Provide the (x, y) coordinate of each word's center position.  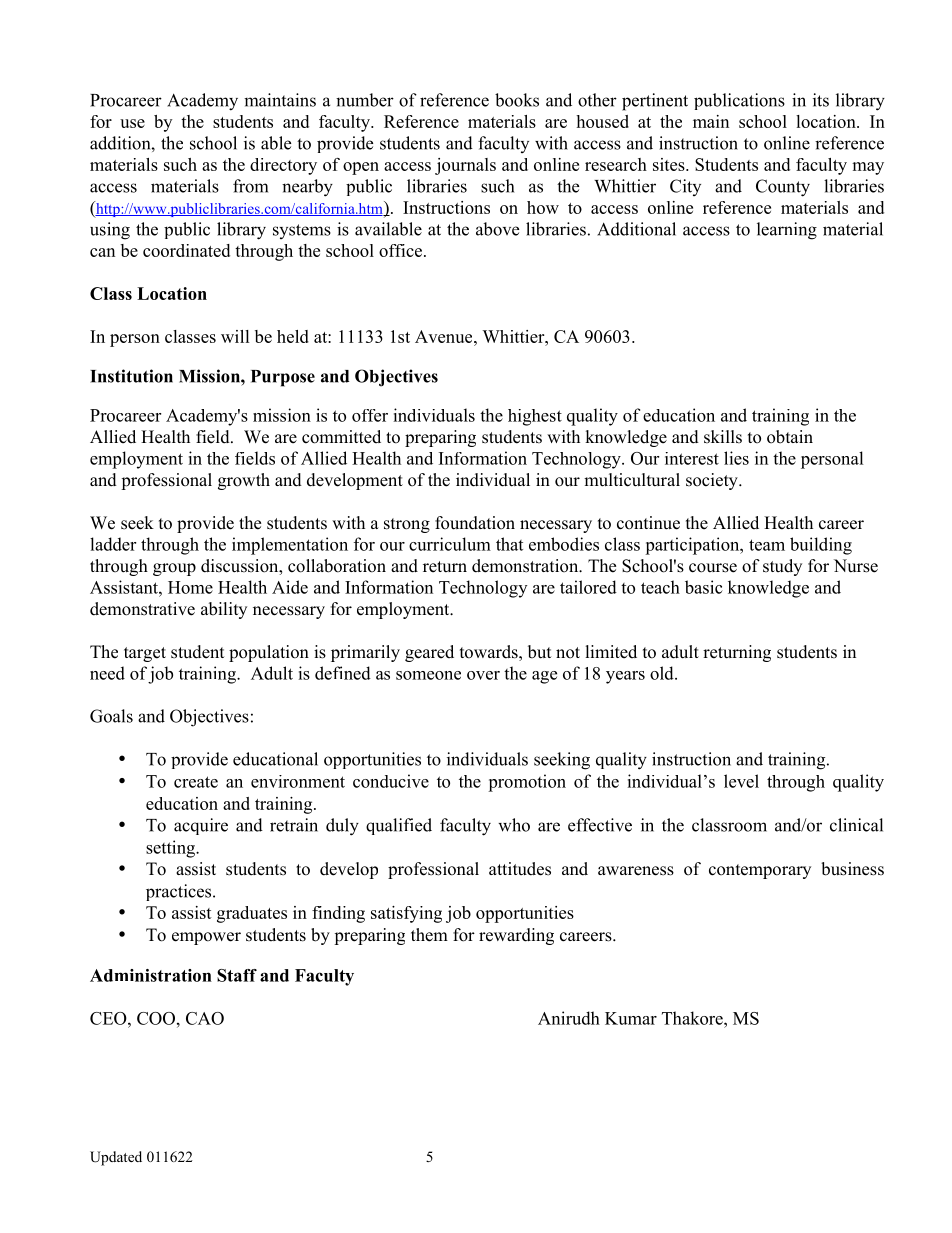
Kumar (631, 1018)
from (250, 186)
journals (465, 166)
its (821, 100)
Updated (116, 1158)
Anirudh (569, 1018)
